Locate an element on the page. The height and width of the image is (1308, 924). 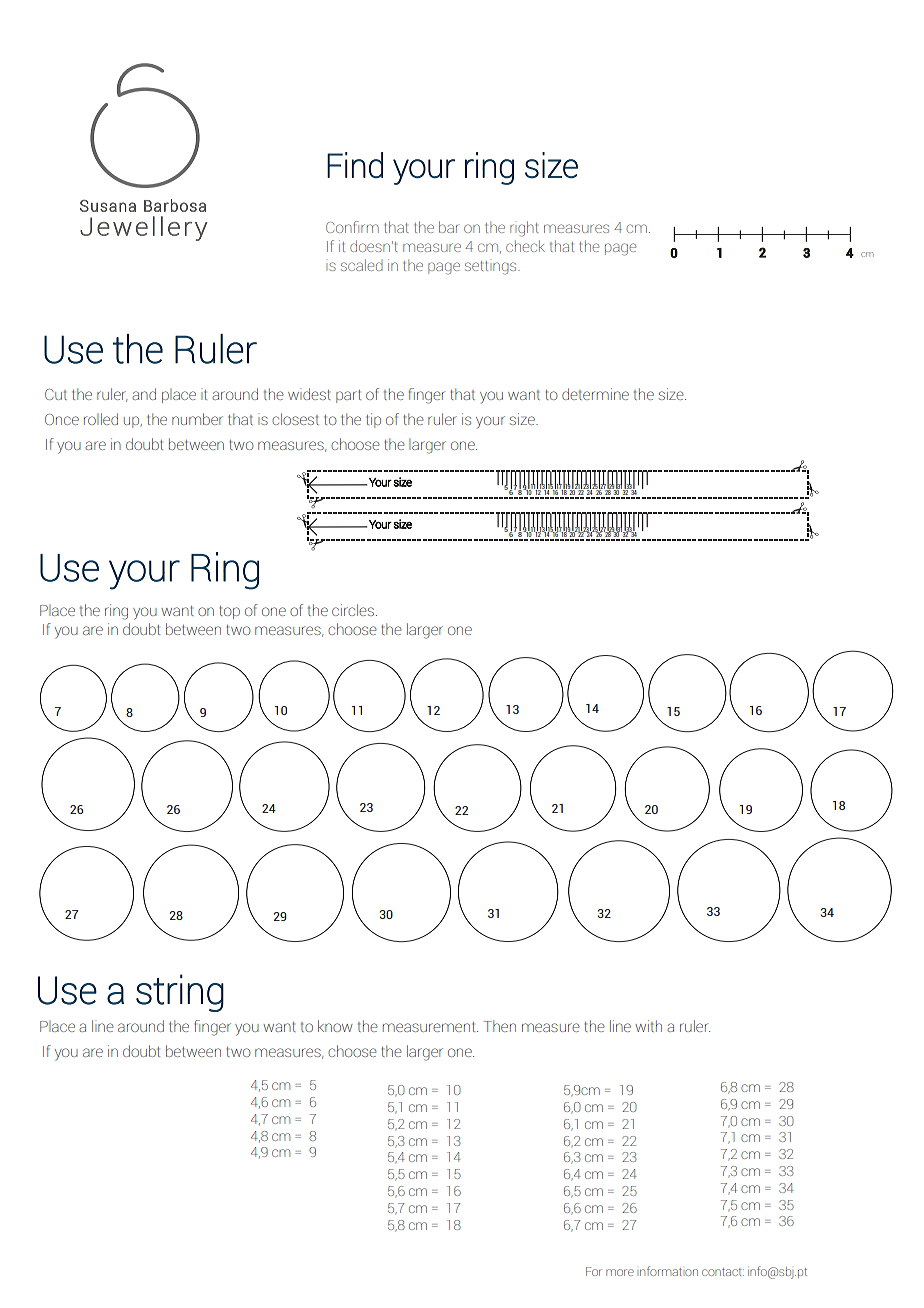
Susana is located at coordinates (108, 206).
